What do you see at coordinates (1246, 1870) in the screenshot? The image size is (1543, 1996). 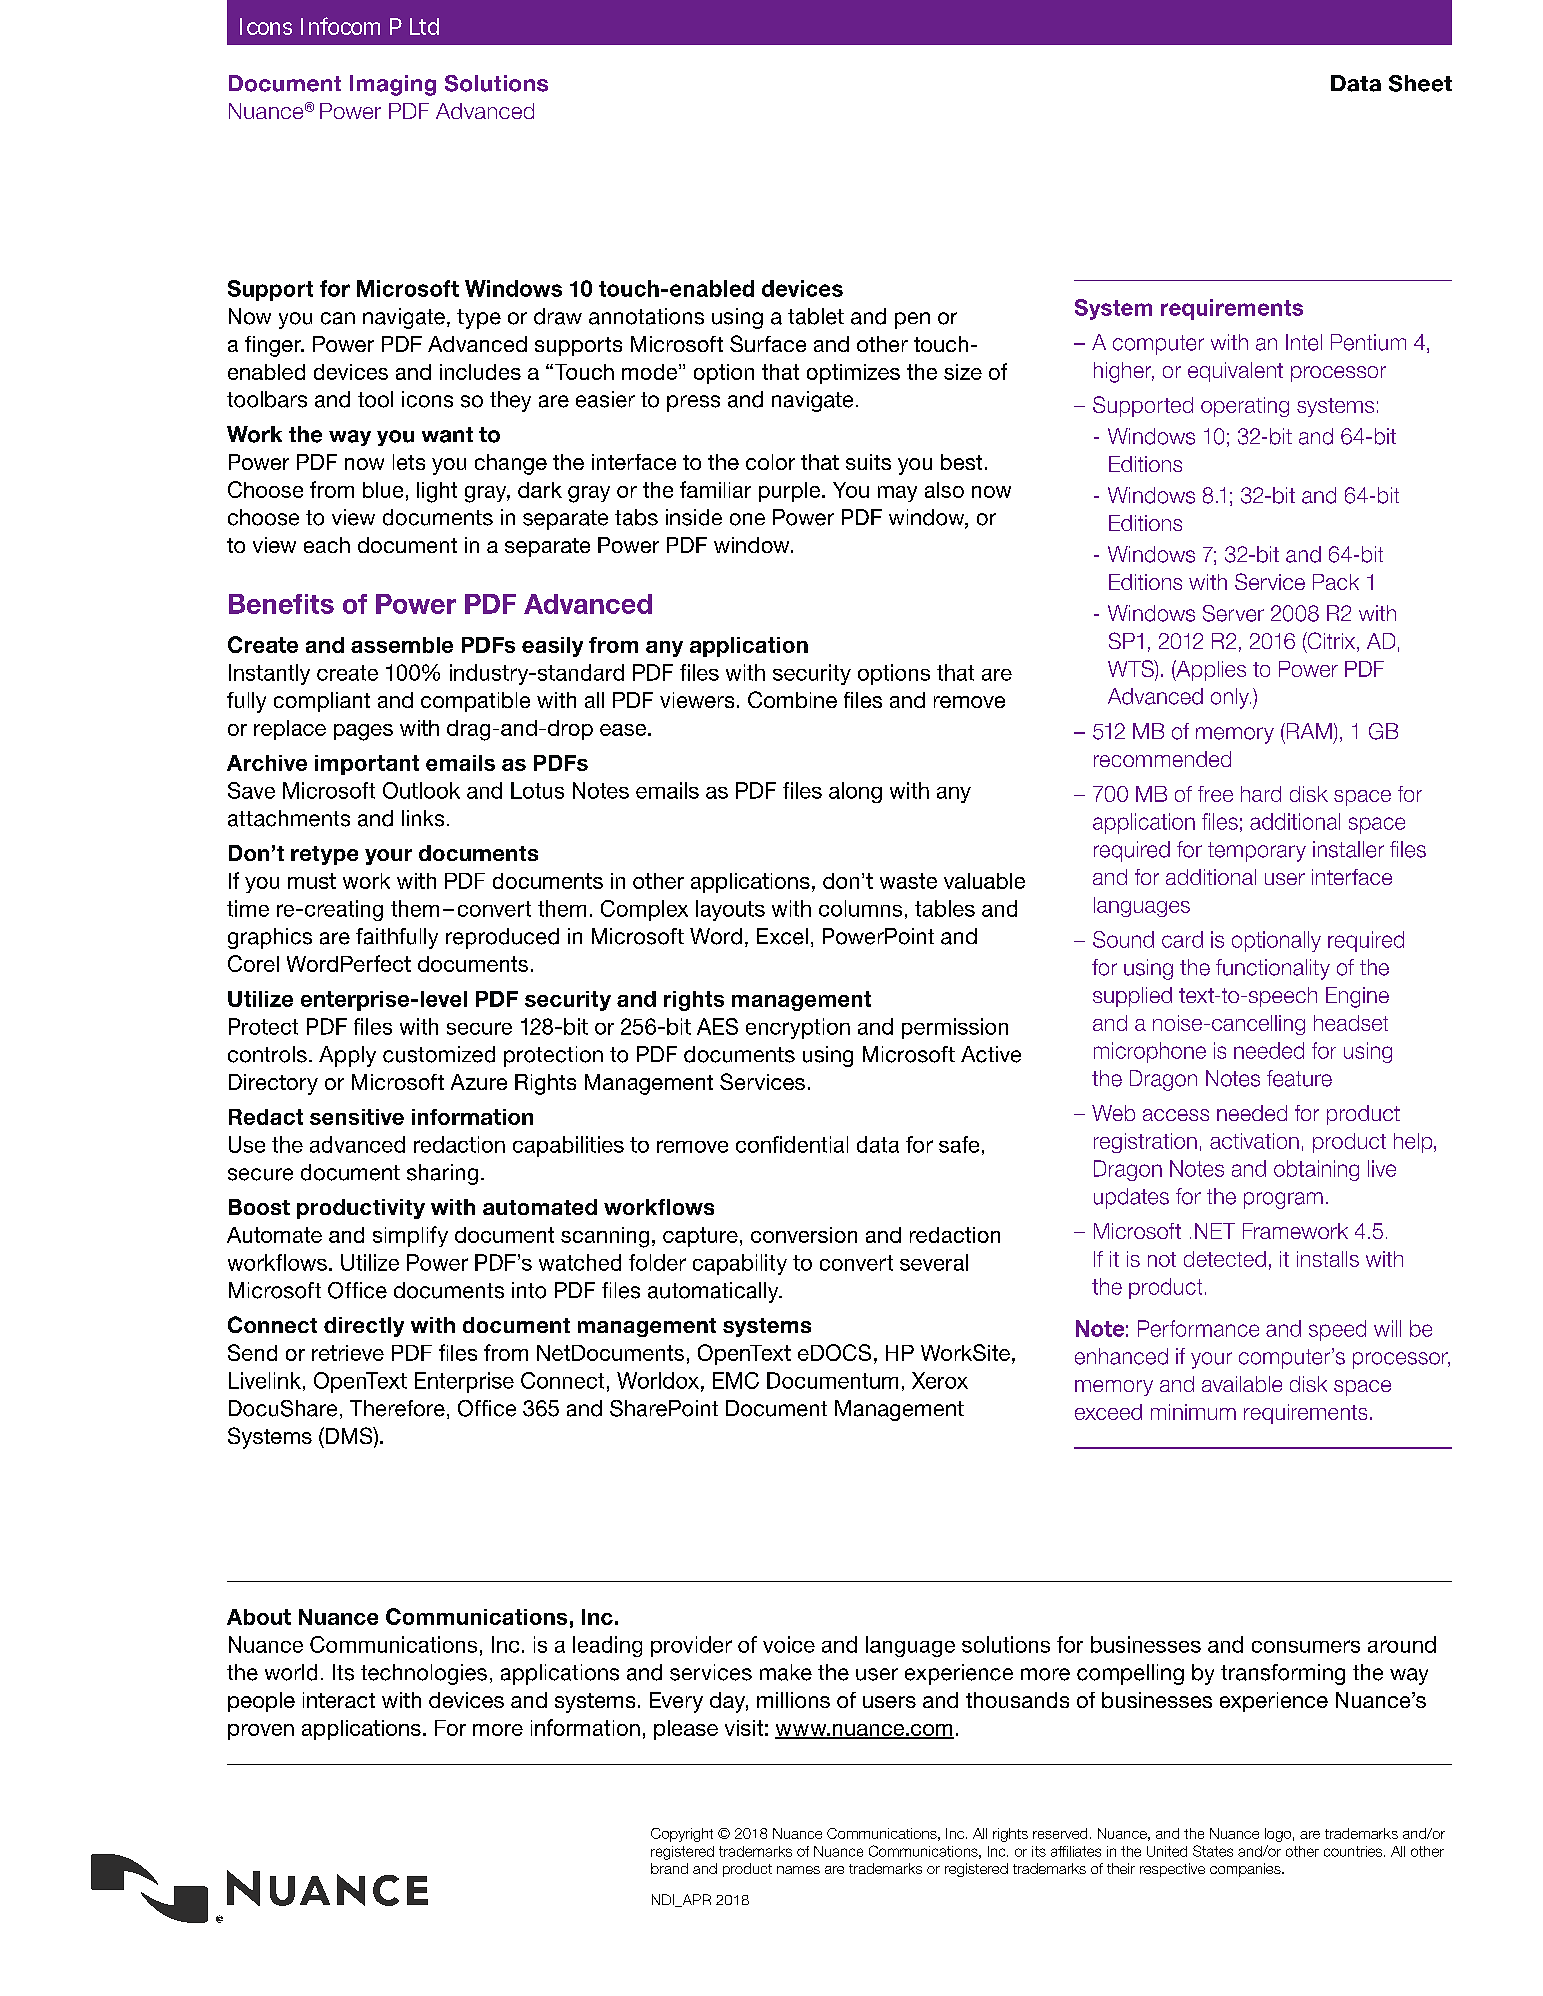 I see `companies` at bounding box center [1246, 1870].
